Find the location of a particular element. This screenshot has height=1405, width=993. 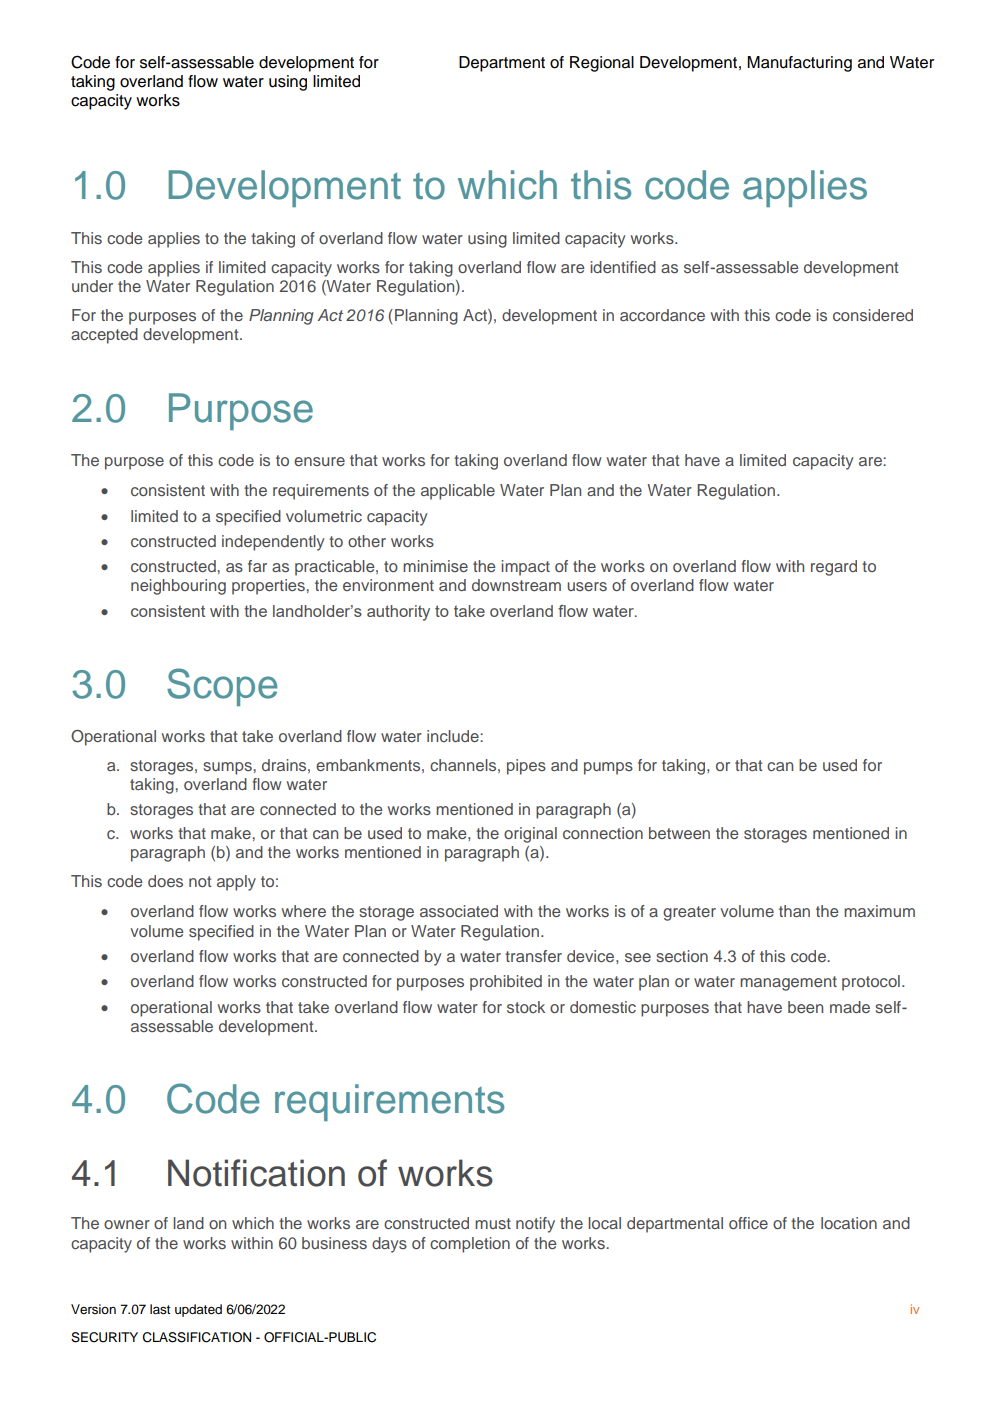

prohibited is located at coordinates (506, 983).
